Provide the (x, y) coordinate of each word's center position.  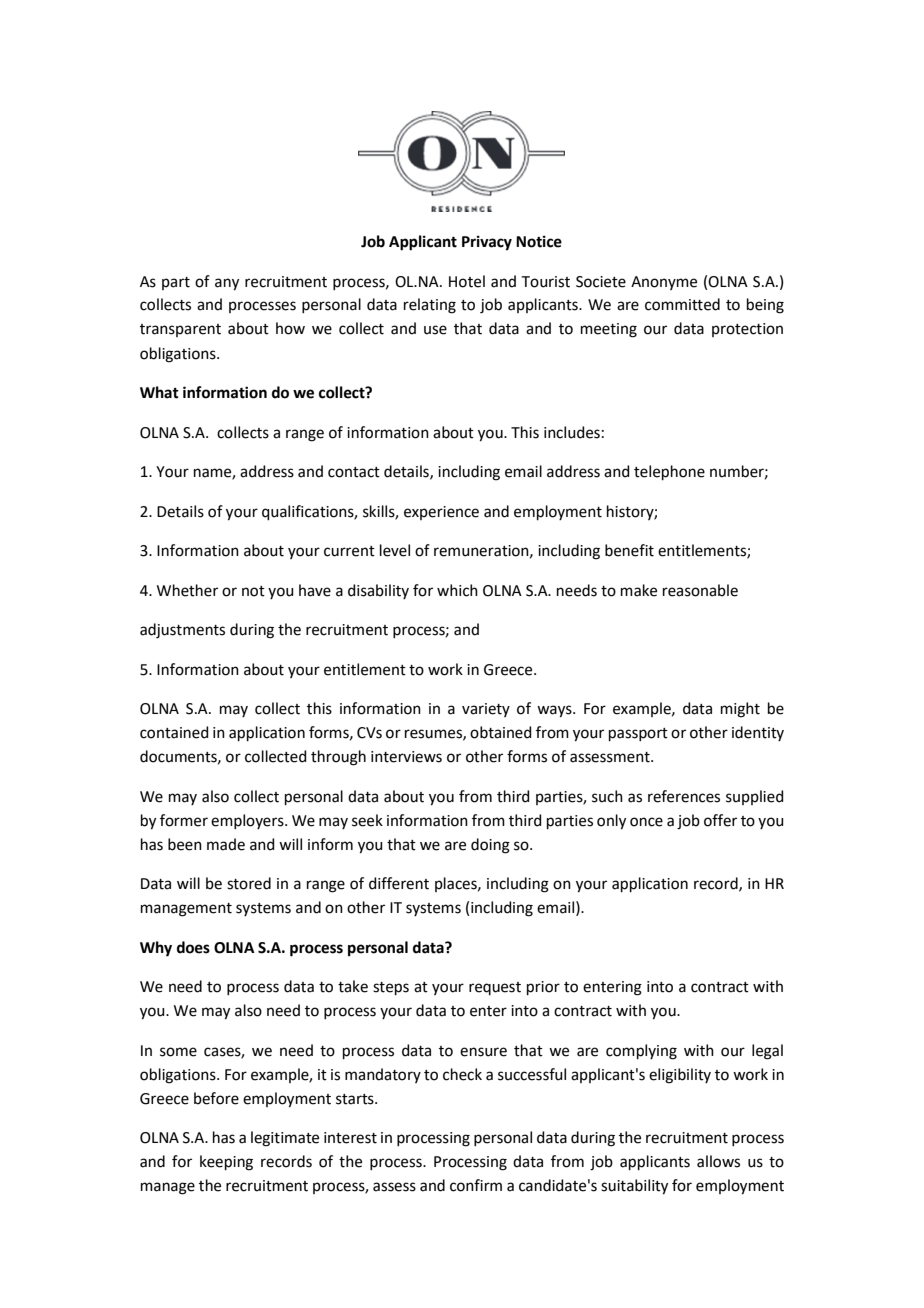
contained (174, 732)
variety (486, 710)
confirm (476, 1185)
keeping (226, 1163)
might (740, 710)
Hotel (467, 281)
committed (682, 304)
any (227, 284)
